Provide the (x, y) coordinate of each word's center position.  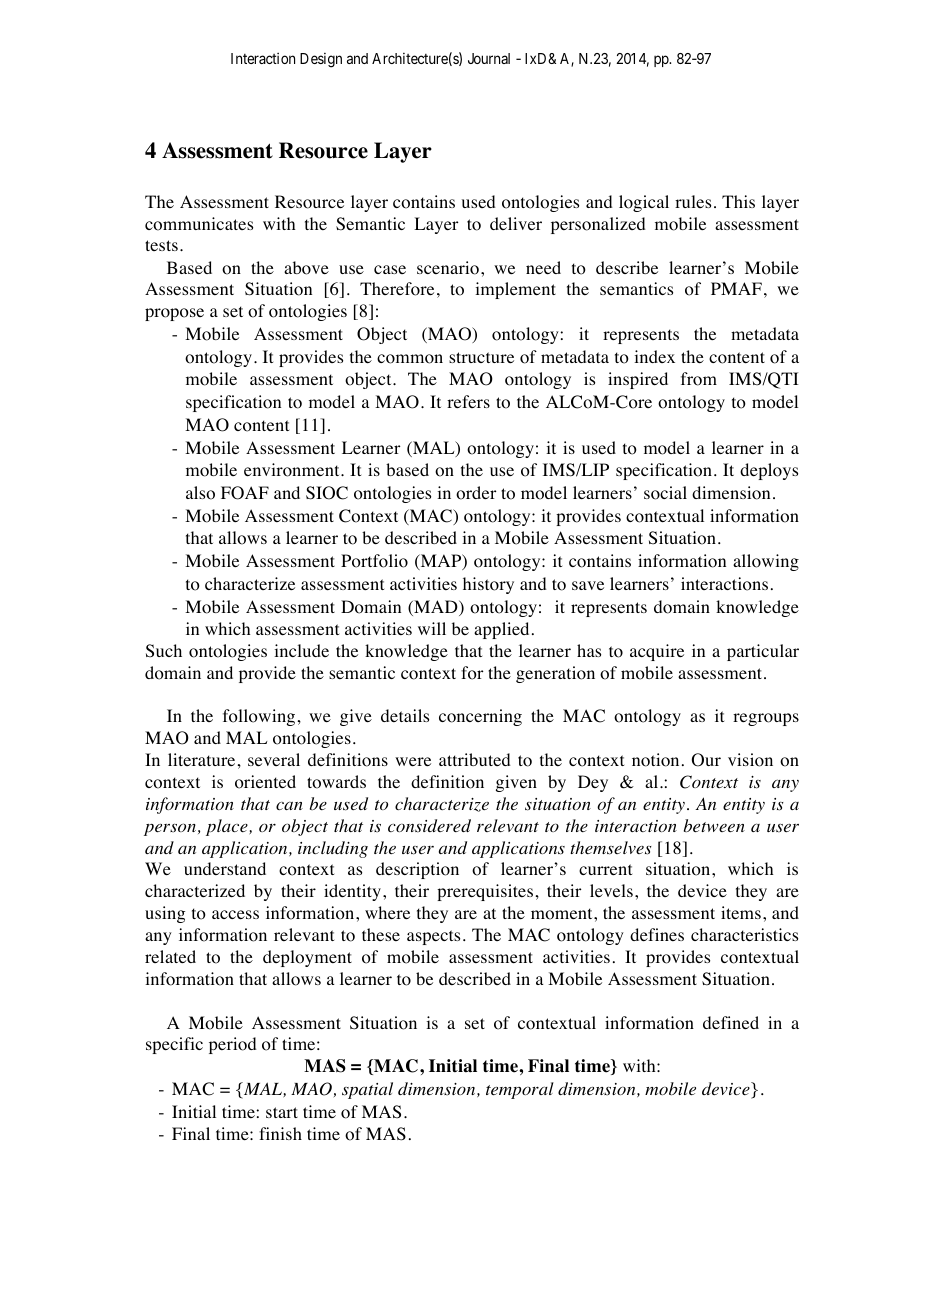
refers (468, 401)
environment (293, 470)
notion (655, 760)
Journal (489, 58)
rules (693, 201)
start (282, 1112)
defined (731, 1022)
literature (201, 759)
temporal (520, 1090)
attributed (474, 759)
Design (321, 60)
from (699, 379)
